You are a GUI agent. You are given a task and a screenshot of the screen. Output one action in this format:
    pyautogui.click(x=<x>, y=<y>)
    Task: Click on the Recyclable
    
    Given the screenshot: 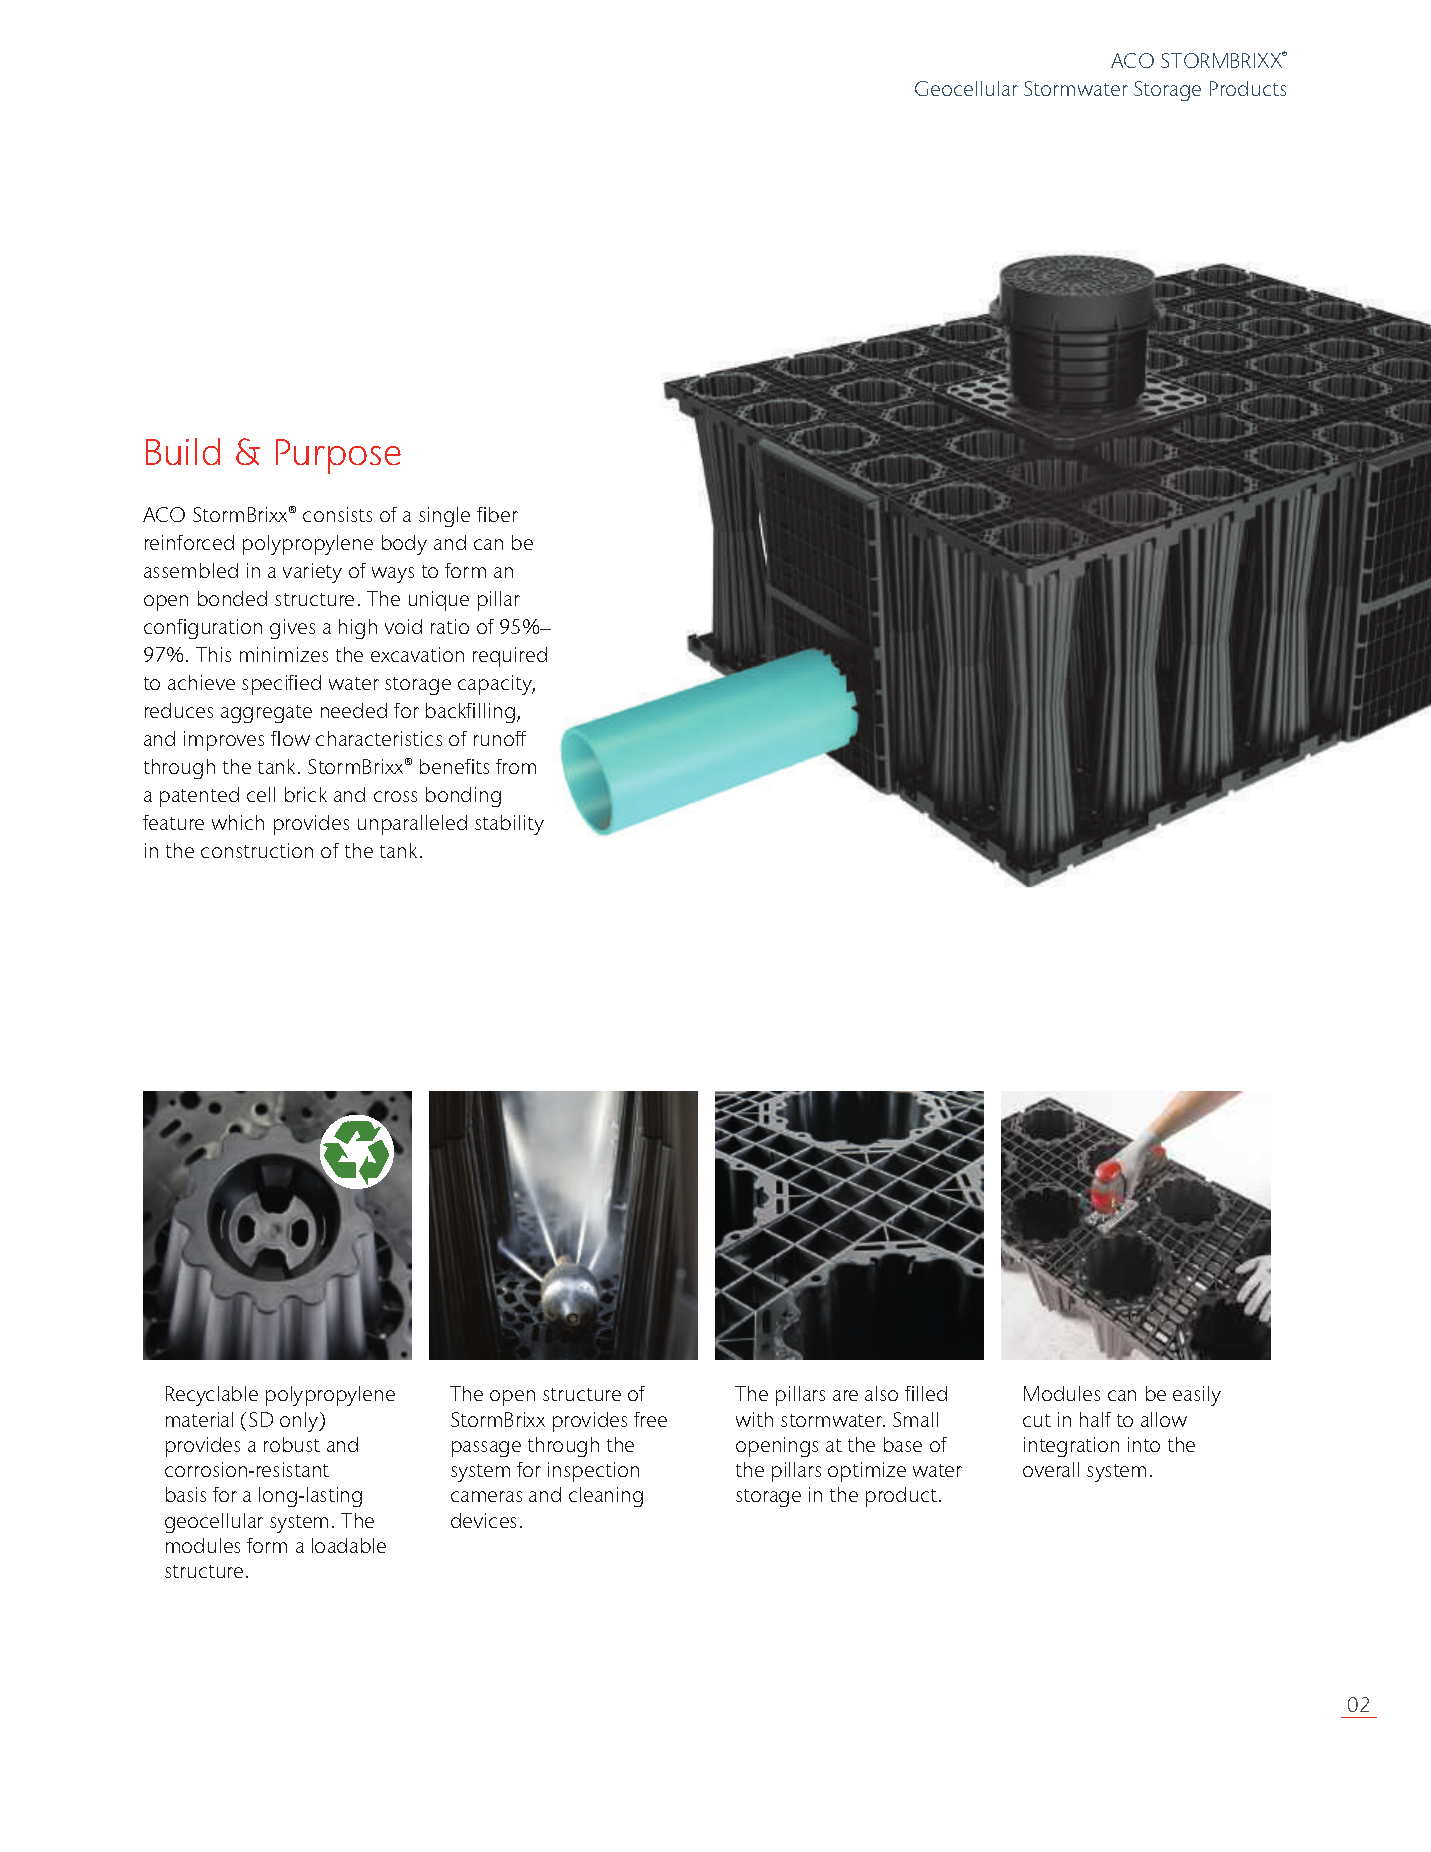 What is the action you would take?
    pyautogui.click(x=212, y=1396)
